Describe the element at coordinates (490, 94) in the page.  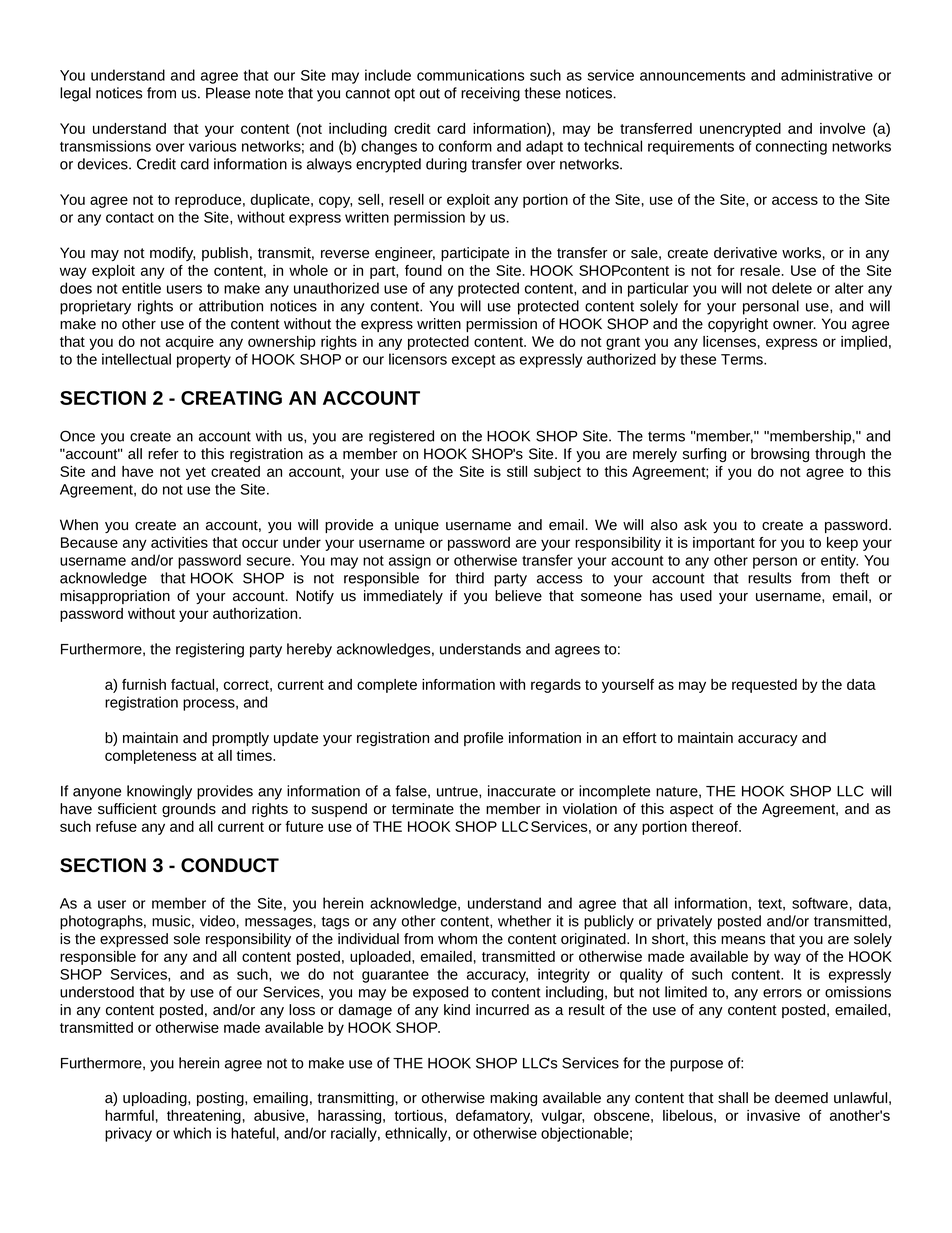
I see `receiving` at that location.
